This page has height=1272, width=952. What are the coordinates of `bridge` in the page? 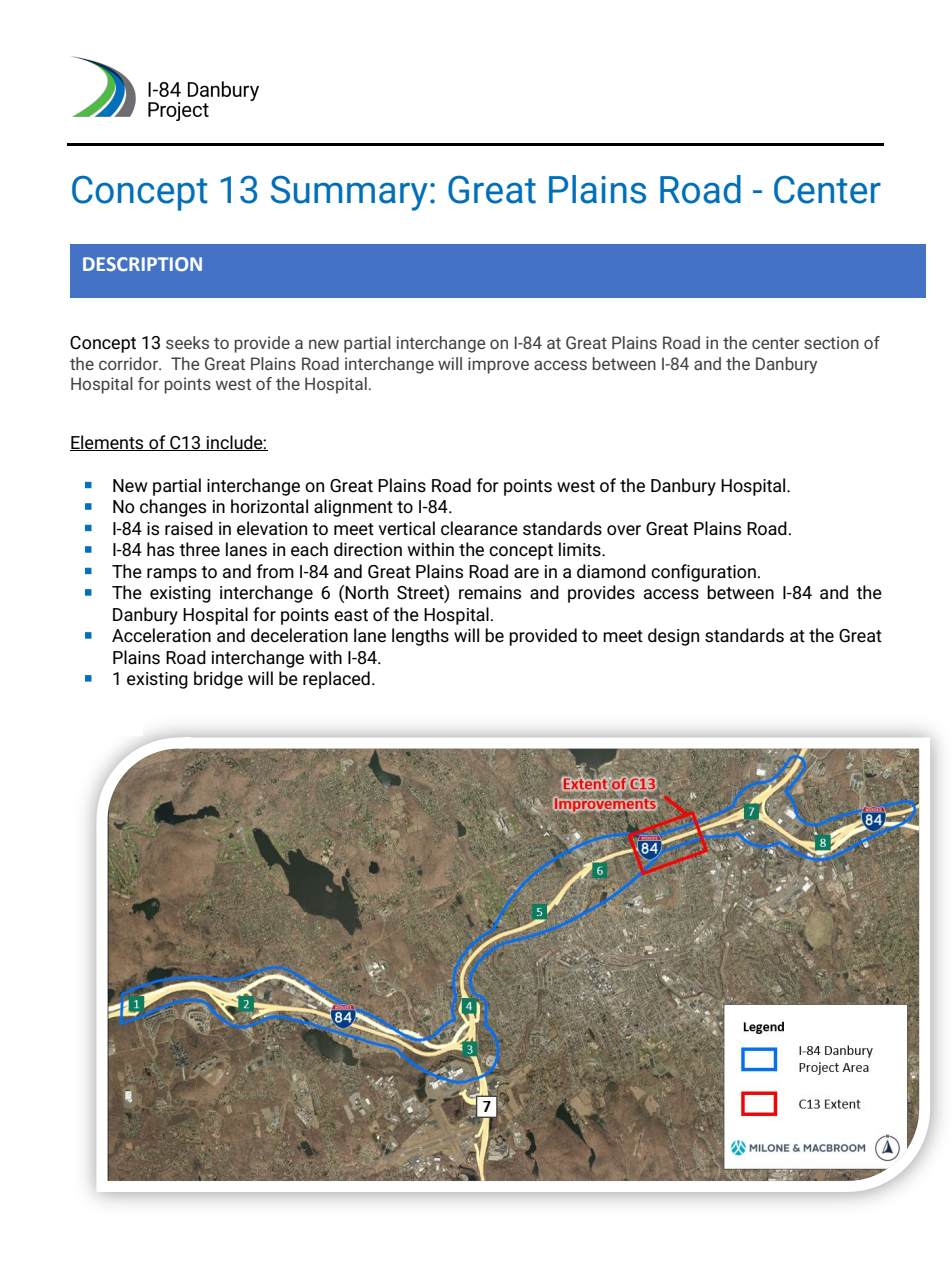 It's located at (218, 680).
